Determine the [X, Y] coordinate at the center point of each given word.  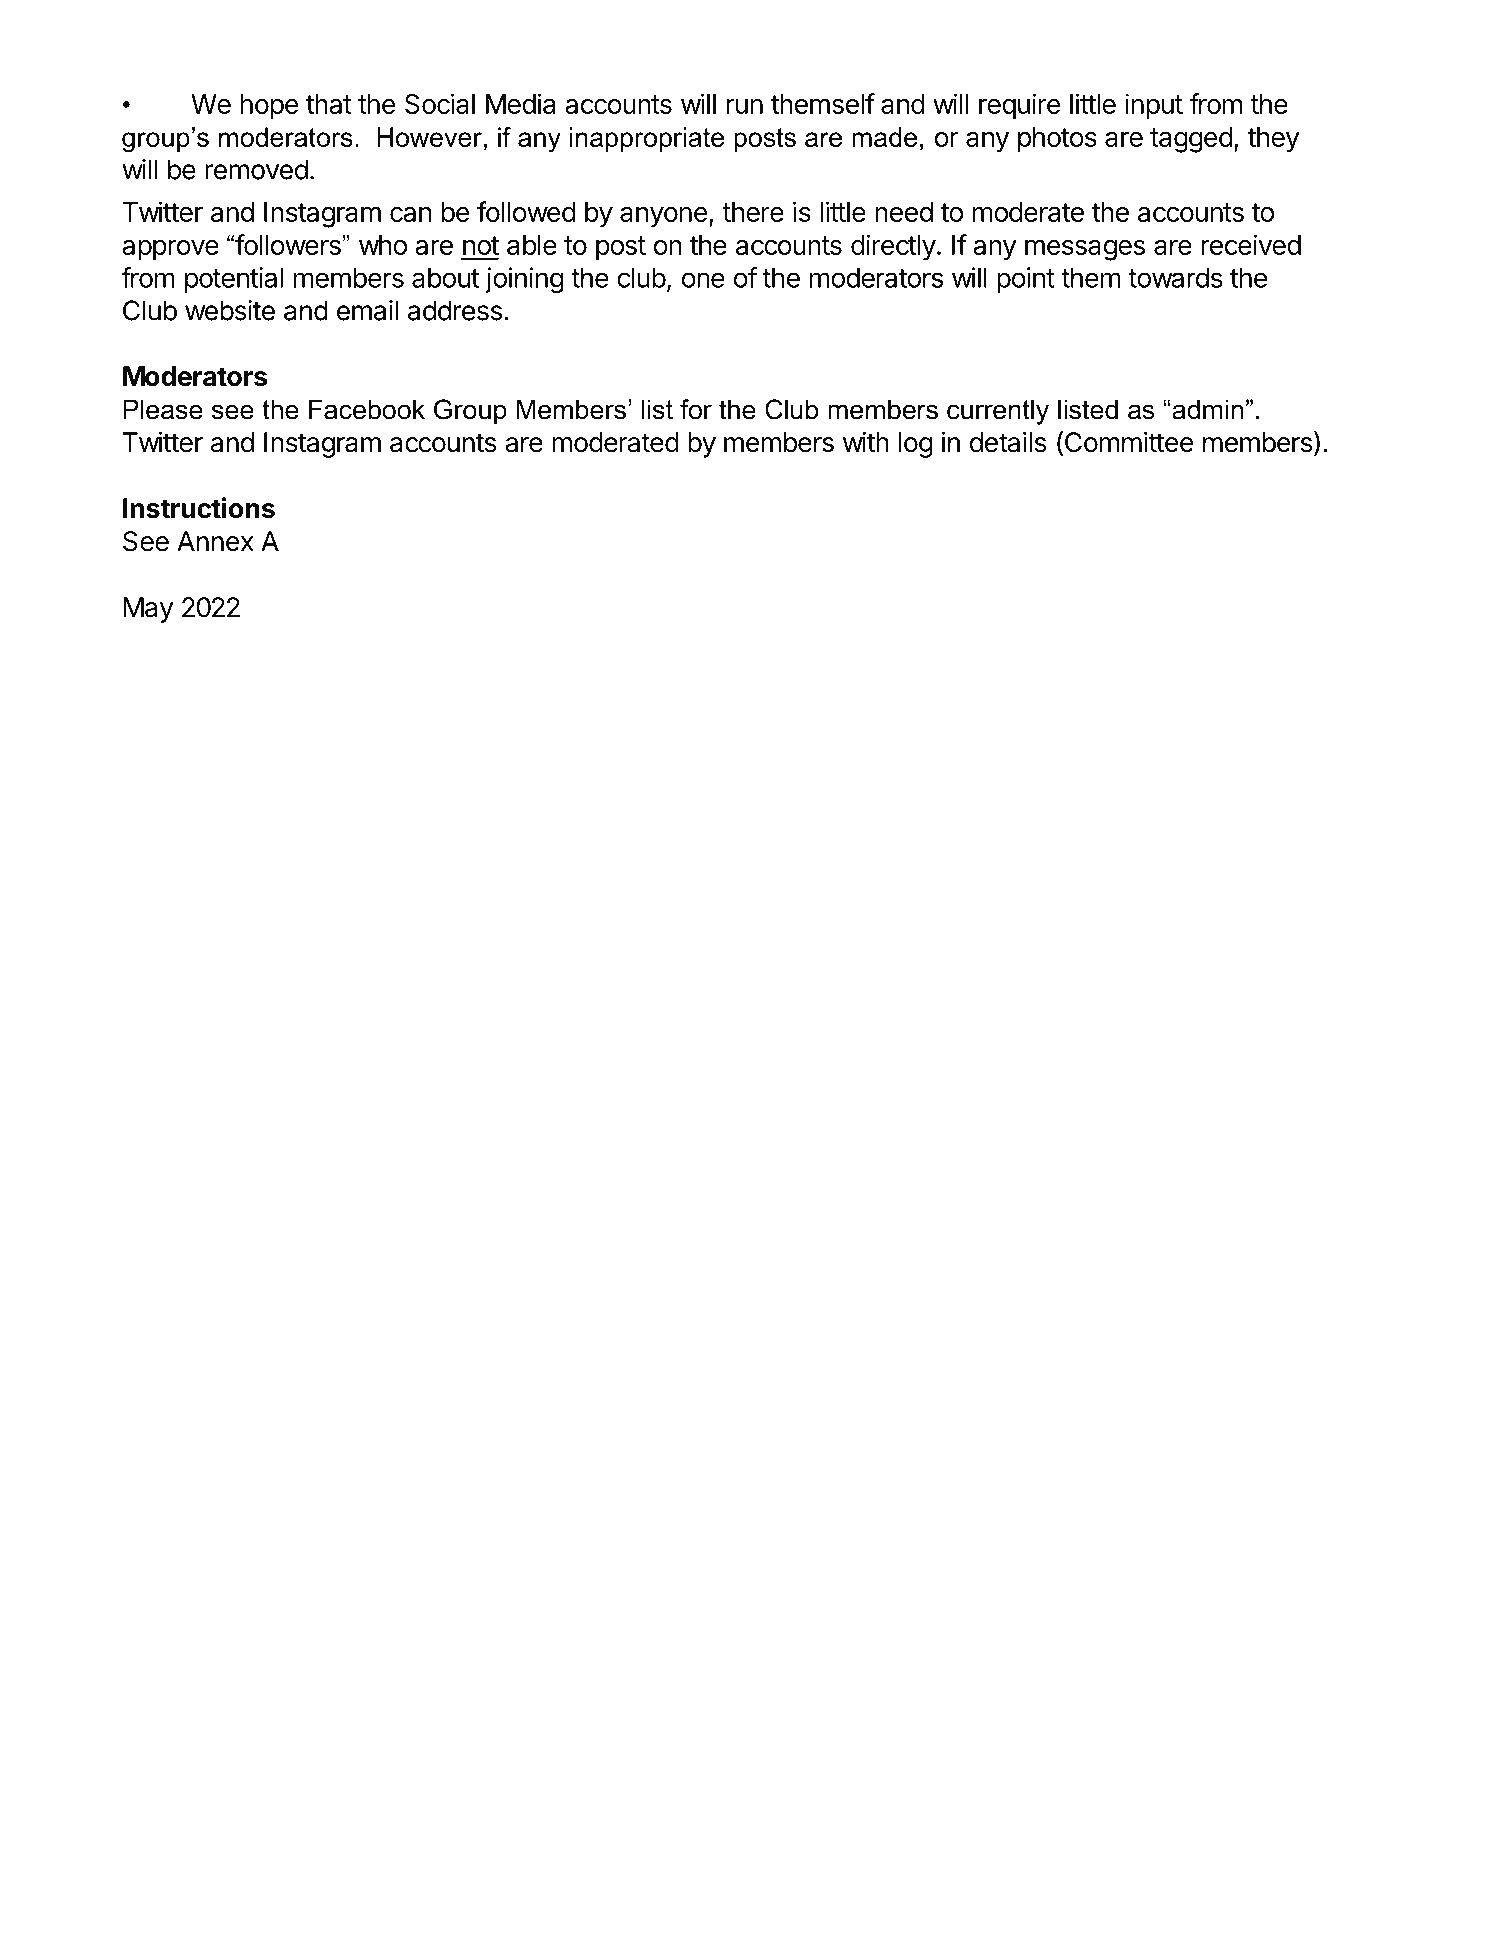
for [696, 409]
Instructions [199, 508]
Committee [1127, 443]
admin [1206, 409]
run [744, 106]
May [149, 610]
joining [524, 280]
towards [1175, 278]
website [230, 310]
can [410, 214]
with [866, 442]
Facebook [367, 409]
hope [269, 107]
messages [1085, 250]
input [1154, 106]
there [753, 212]
